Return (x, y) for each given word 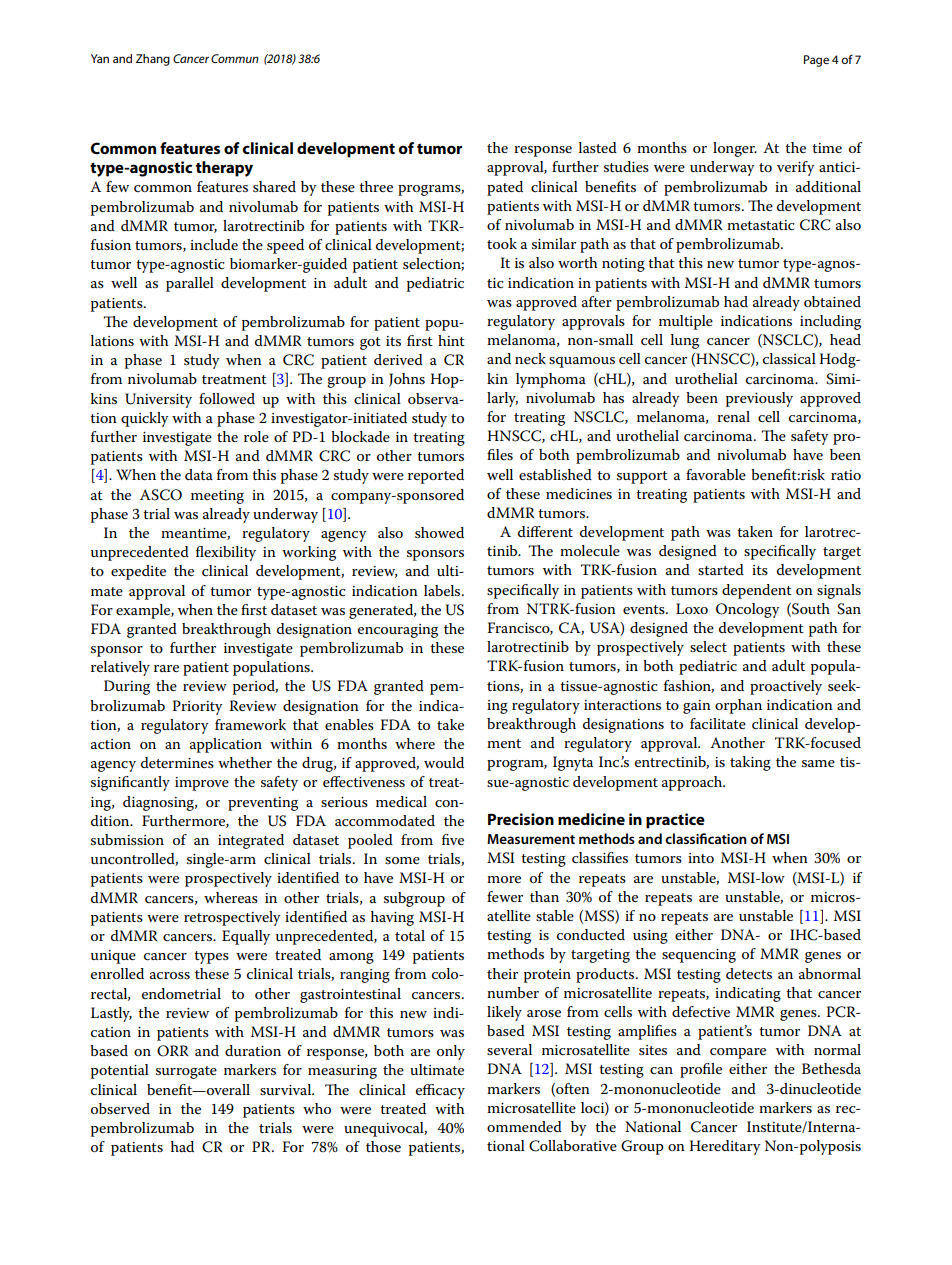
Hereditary (724, 1147)
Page (816, 61)
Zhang (153, 60)
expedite (138, 572)
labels (443, 590)
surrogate (186, 1072)
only (451, 1052)
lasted (598, 147)
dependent (757, 591)
